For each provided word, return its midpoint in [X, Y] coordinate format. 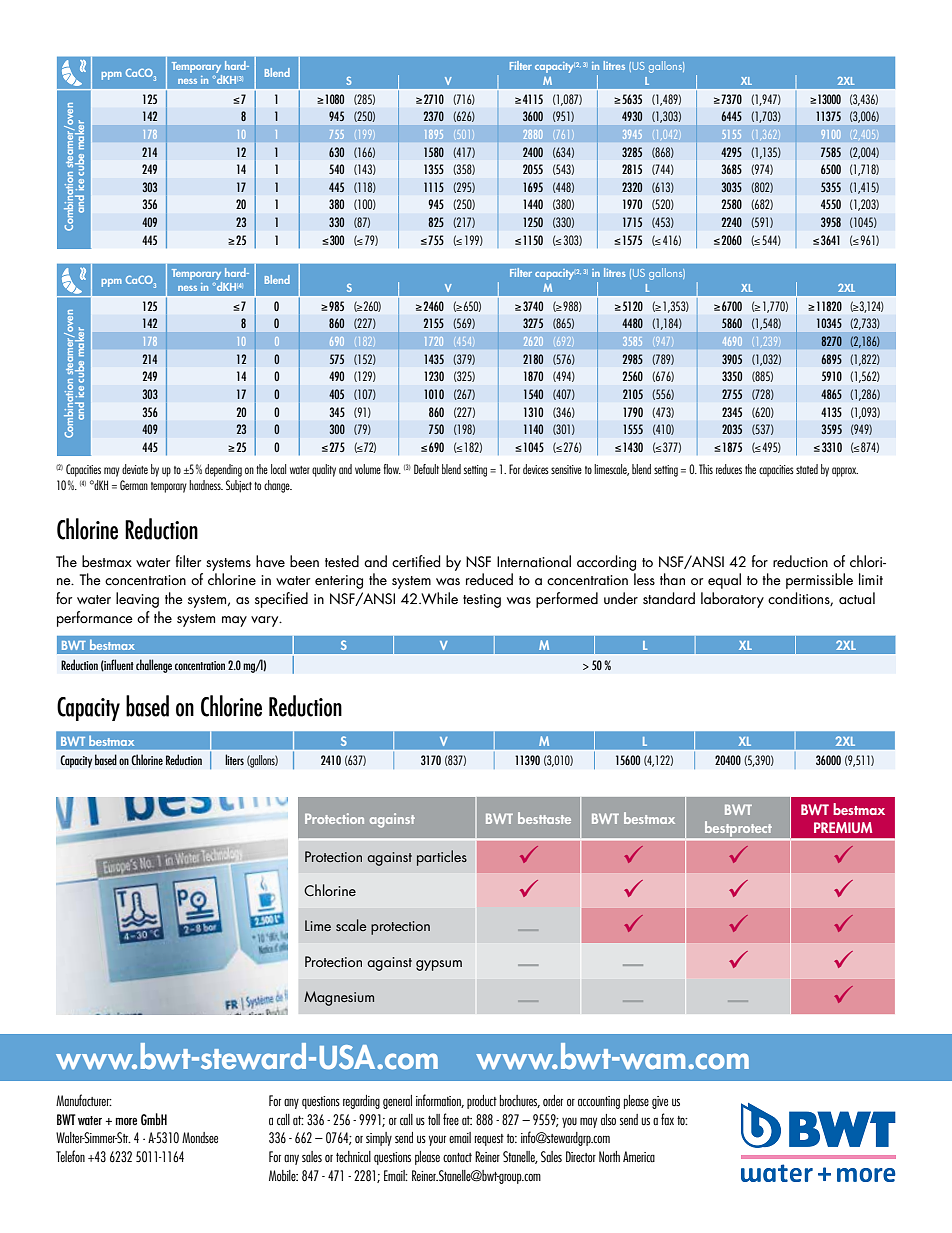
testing [482, 601]
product [482, 1102]
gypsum [439, 965]
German [134, 485]
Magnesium [339, 998]
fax [667, 1119]
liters [234, 759]
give [660, 1102]
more [126, 1121]
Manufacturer [84, 1100]
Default [426, 469]
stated [807, 469]
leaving [137, 600]
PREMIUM [843, 827]
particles [442, 858]
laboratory [732, 600]
